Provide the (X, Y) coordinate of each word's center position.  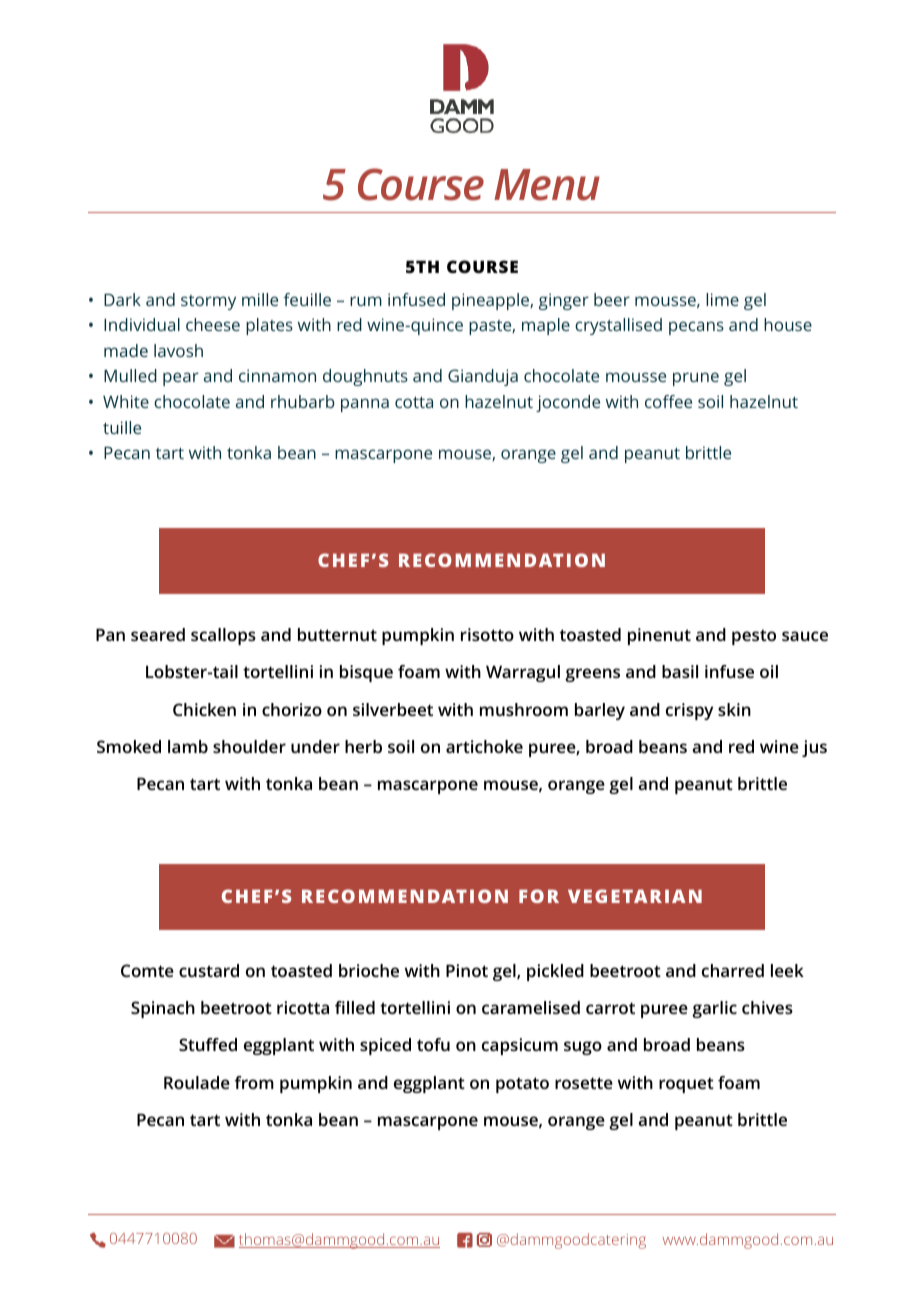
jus (814, 748)
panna (365, 405)
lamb (188, 746)
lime (722, 299)
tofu (433, 1044)
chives (767, 1007)
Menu (547, 185)
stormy (208, 302)
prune (696, 379)
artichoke (484, 746)
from (254, 1082)
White (126, 401)
